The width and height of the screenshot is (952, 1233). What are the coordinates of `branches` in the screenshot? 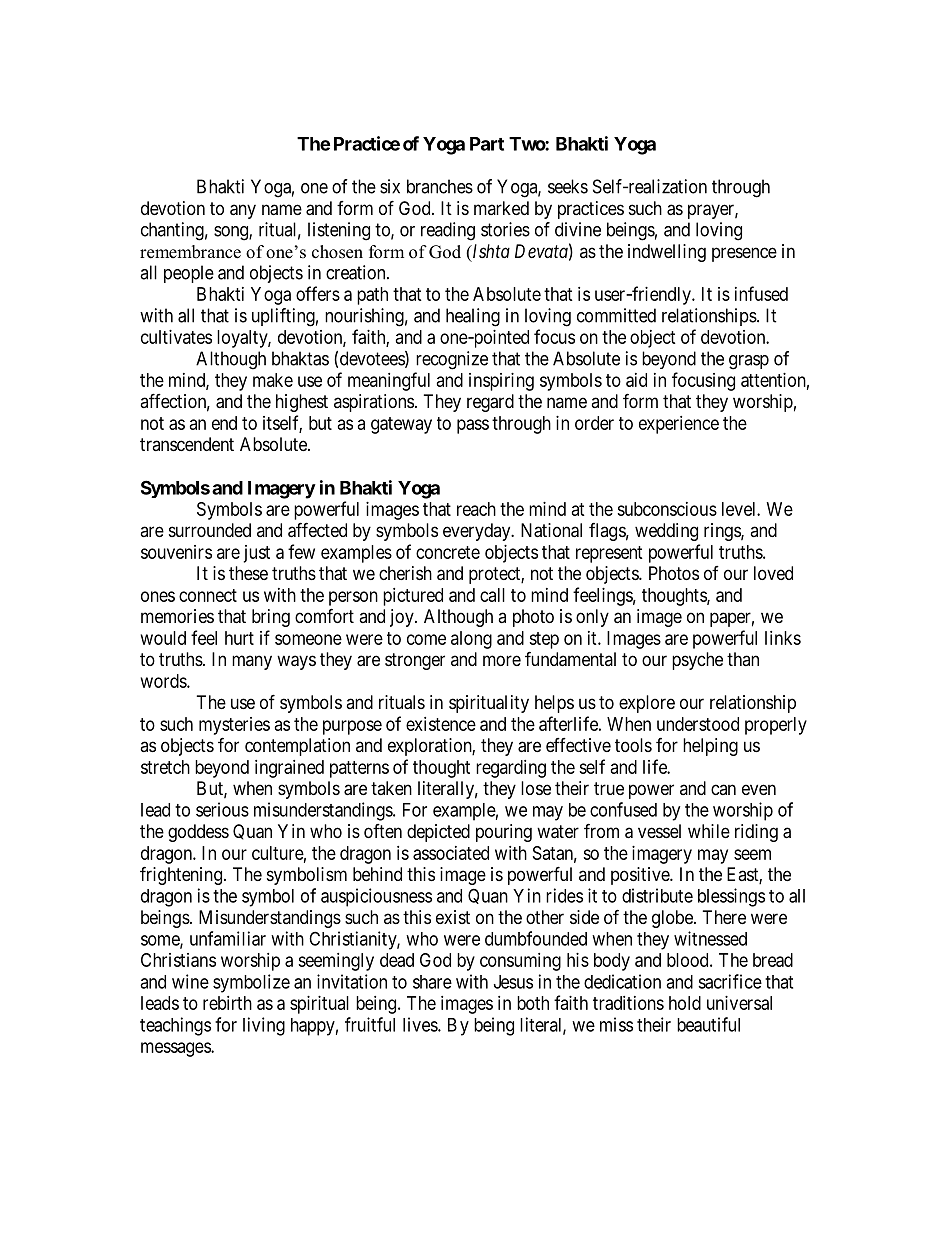 It's located at (440, 186).
